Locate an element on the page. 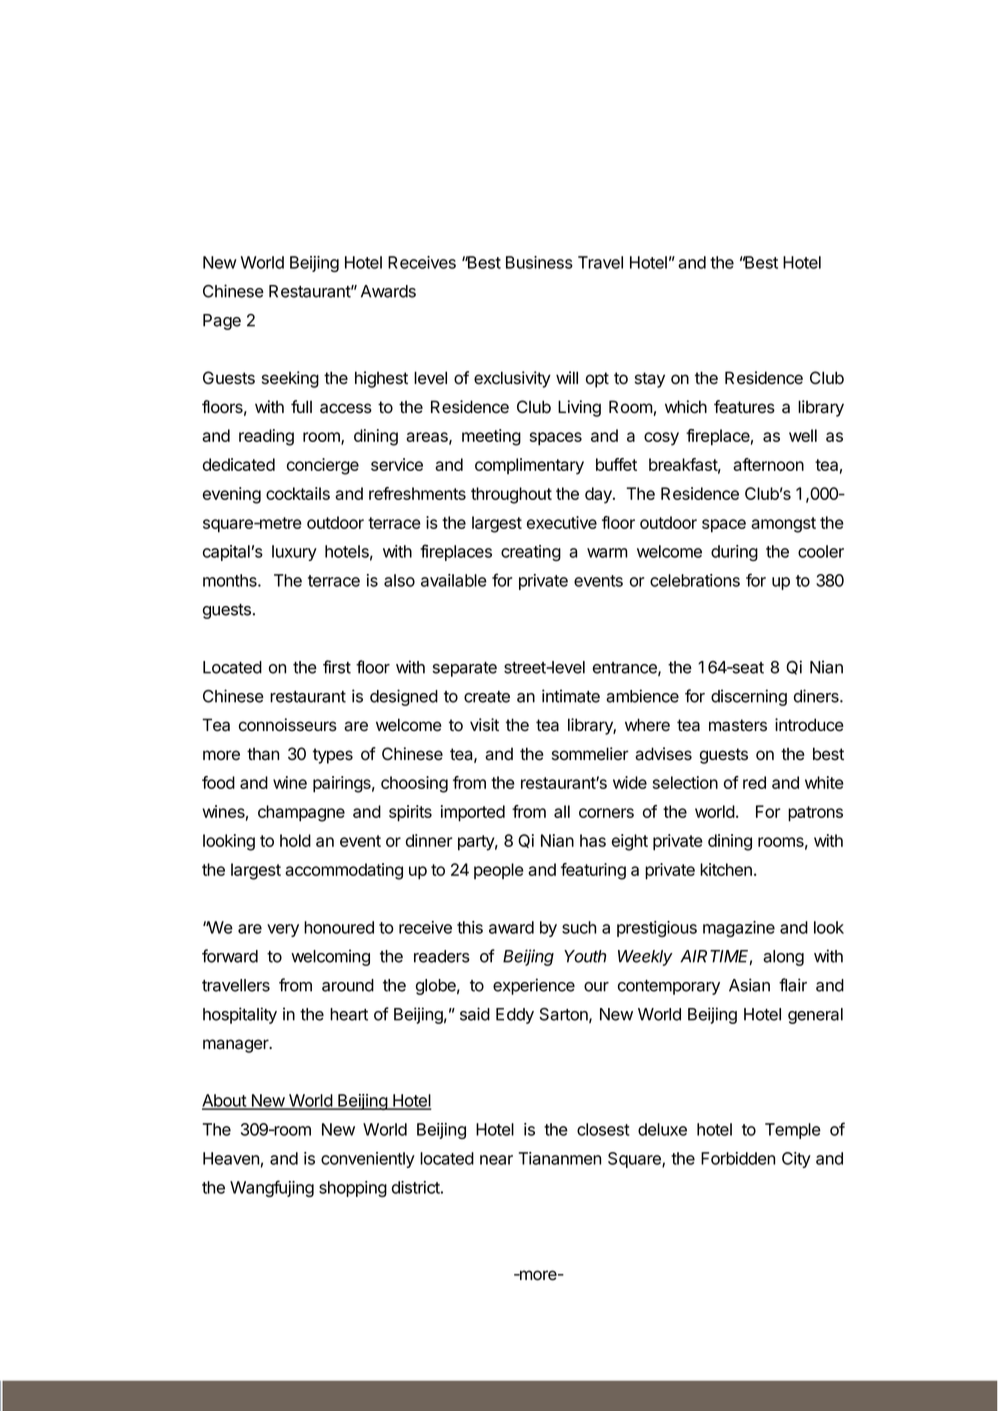 The image size is (998, 1411). features is located at coordinates (744, 407).
